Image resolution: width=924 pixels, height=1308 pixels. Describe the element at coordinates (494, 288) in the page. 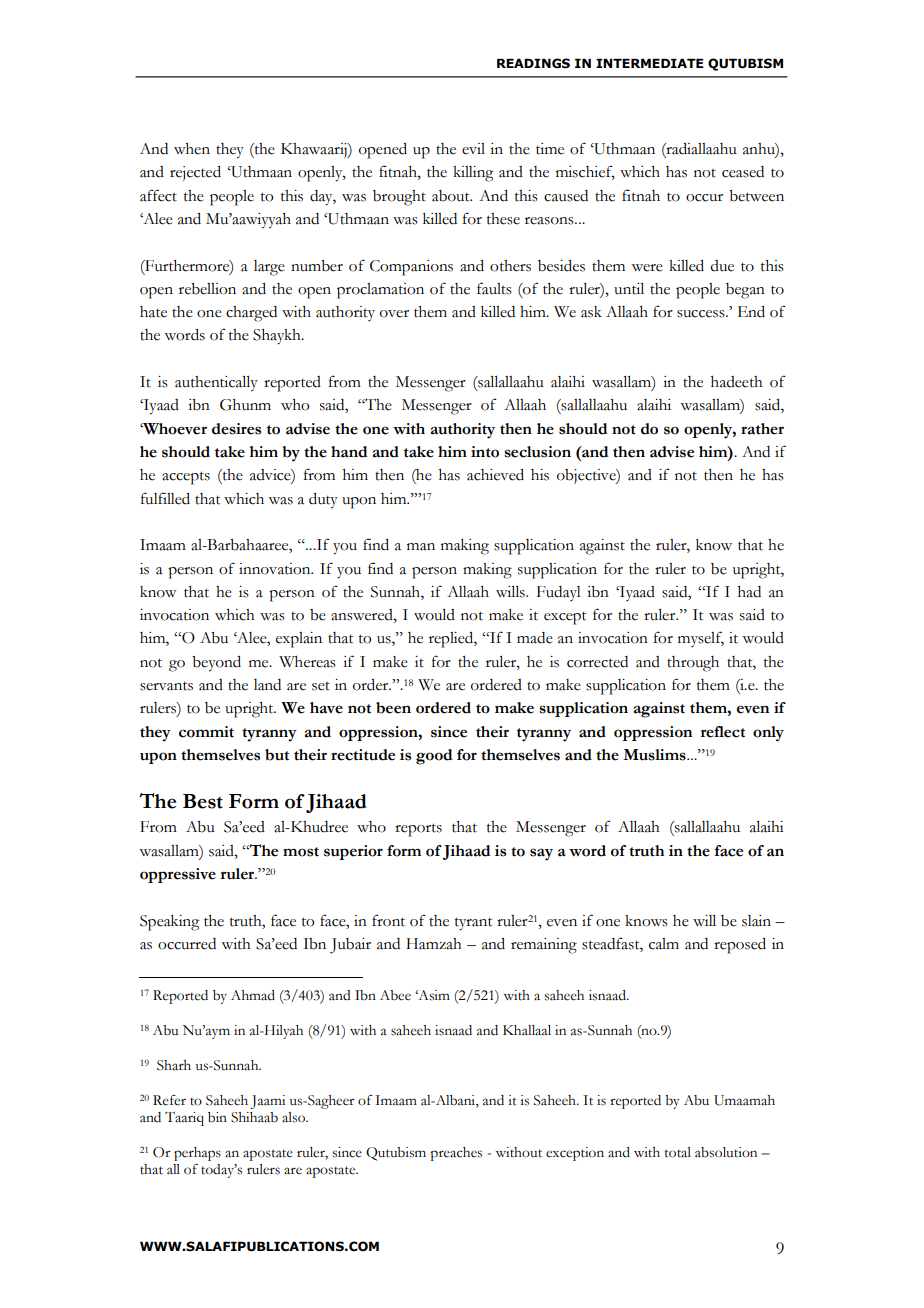

I see `faults` at that location.
